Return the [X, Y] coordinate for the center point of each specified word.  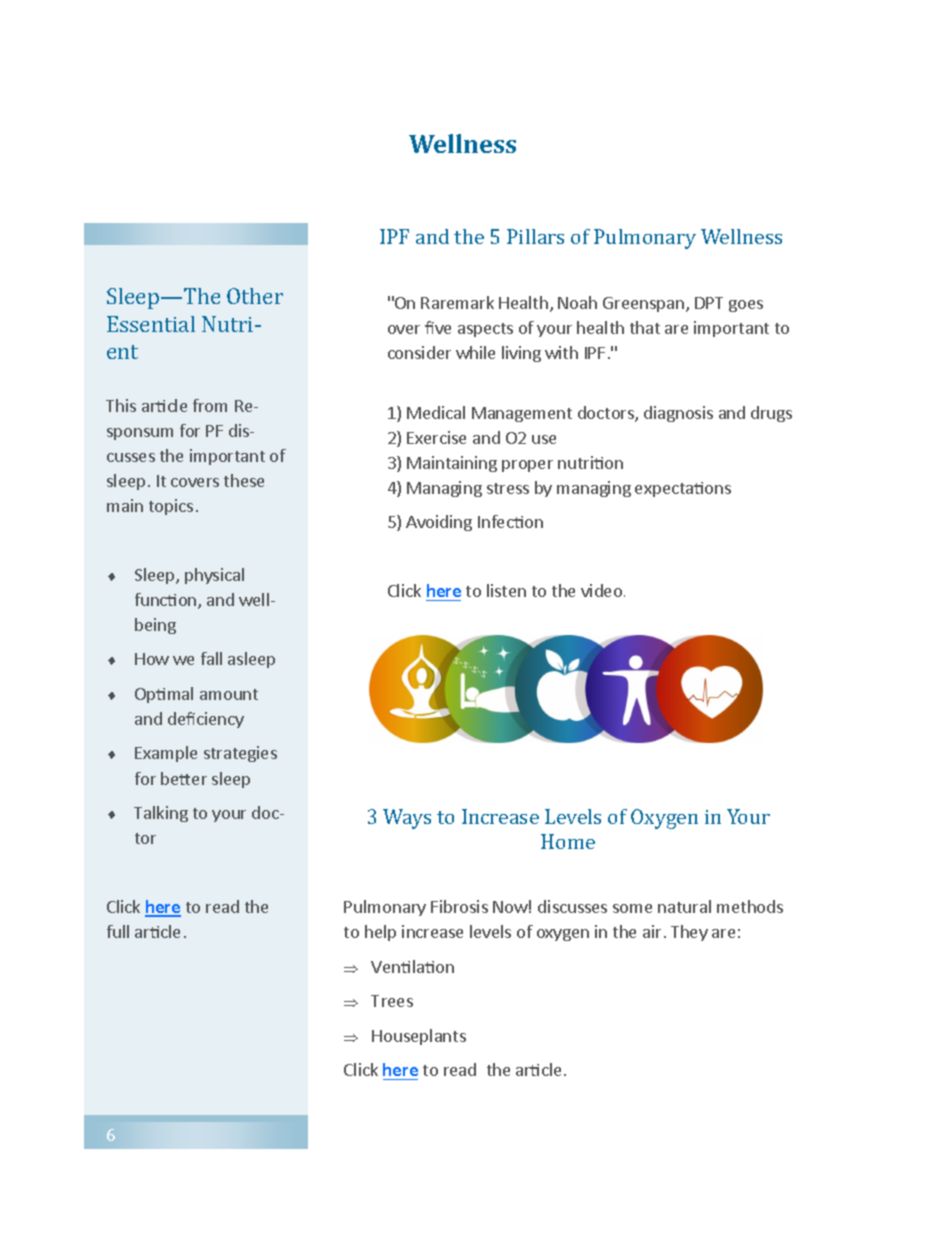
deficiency [206, 720]
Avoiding [439, 523]
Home [568, 841]
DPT [709, 303]
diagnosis [678, 414]
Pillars [535, 236]
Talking [161, 814]
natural [684, 906]
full [118, 931]
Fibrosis [459, 906]
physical [214, 576]
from [210, 405]
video [603, 590]
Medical [436, 412]
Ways [407, 819]
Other [255, 296]
